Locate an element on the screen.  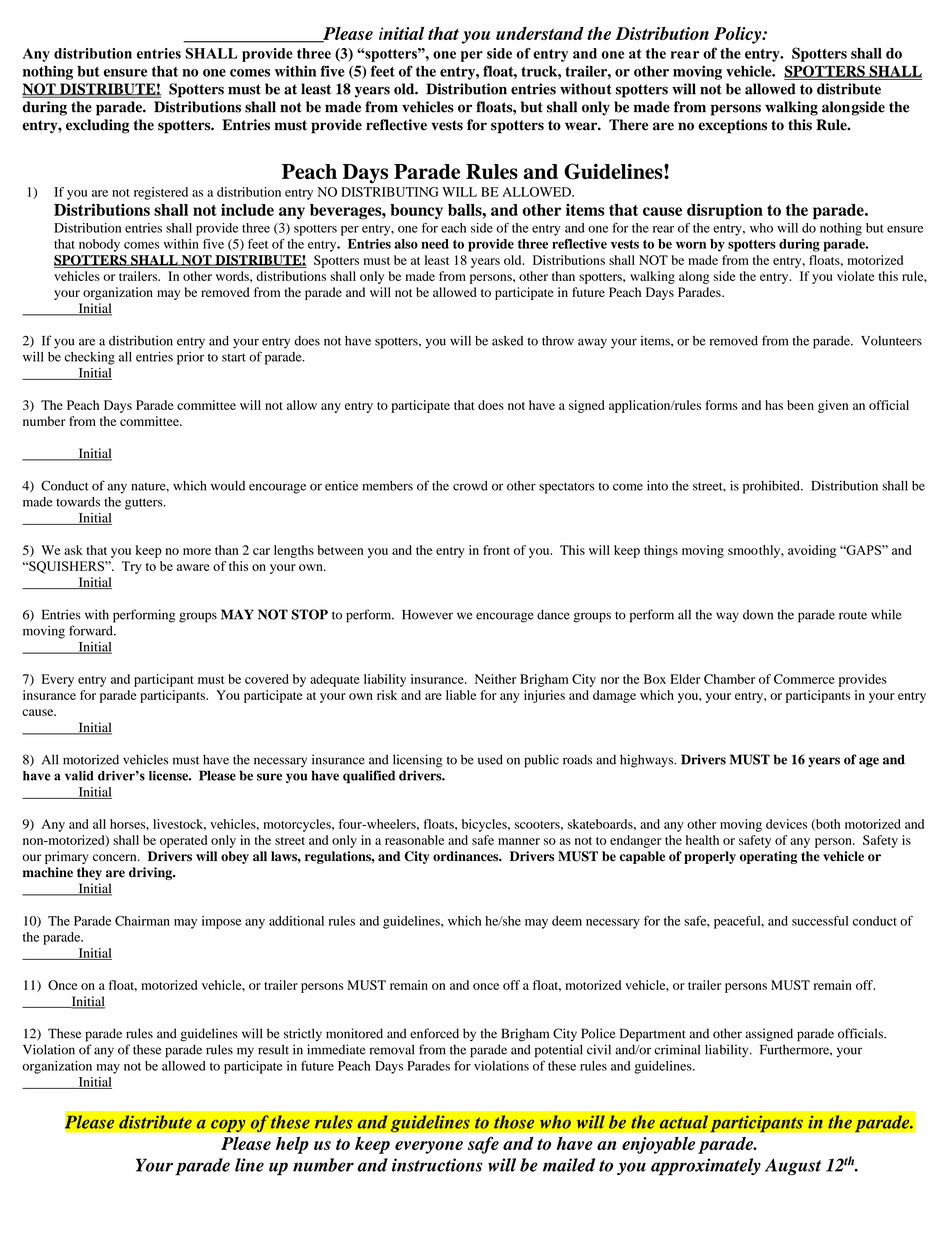
crowd is located at coordinates (470, 486).
